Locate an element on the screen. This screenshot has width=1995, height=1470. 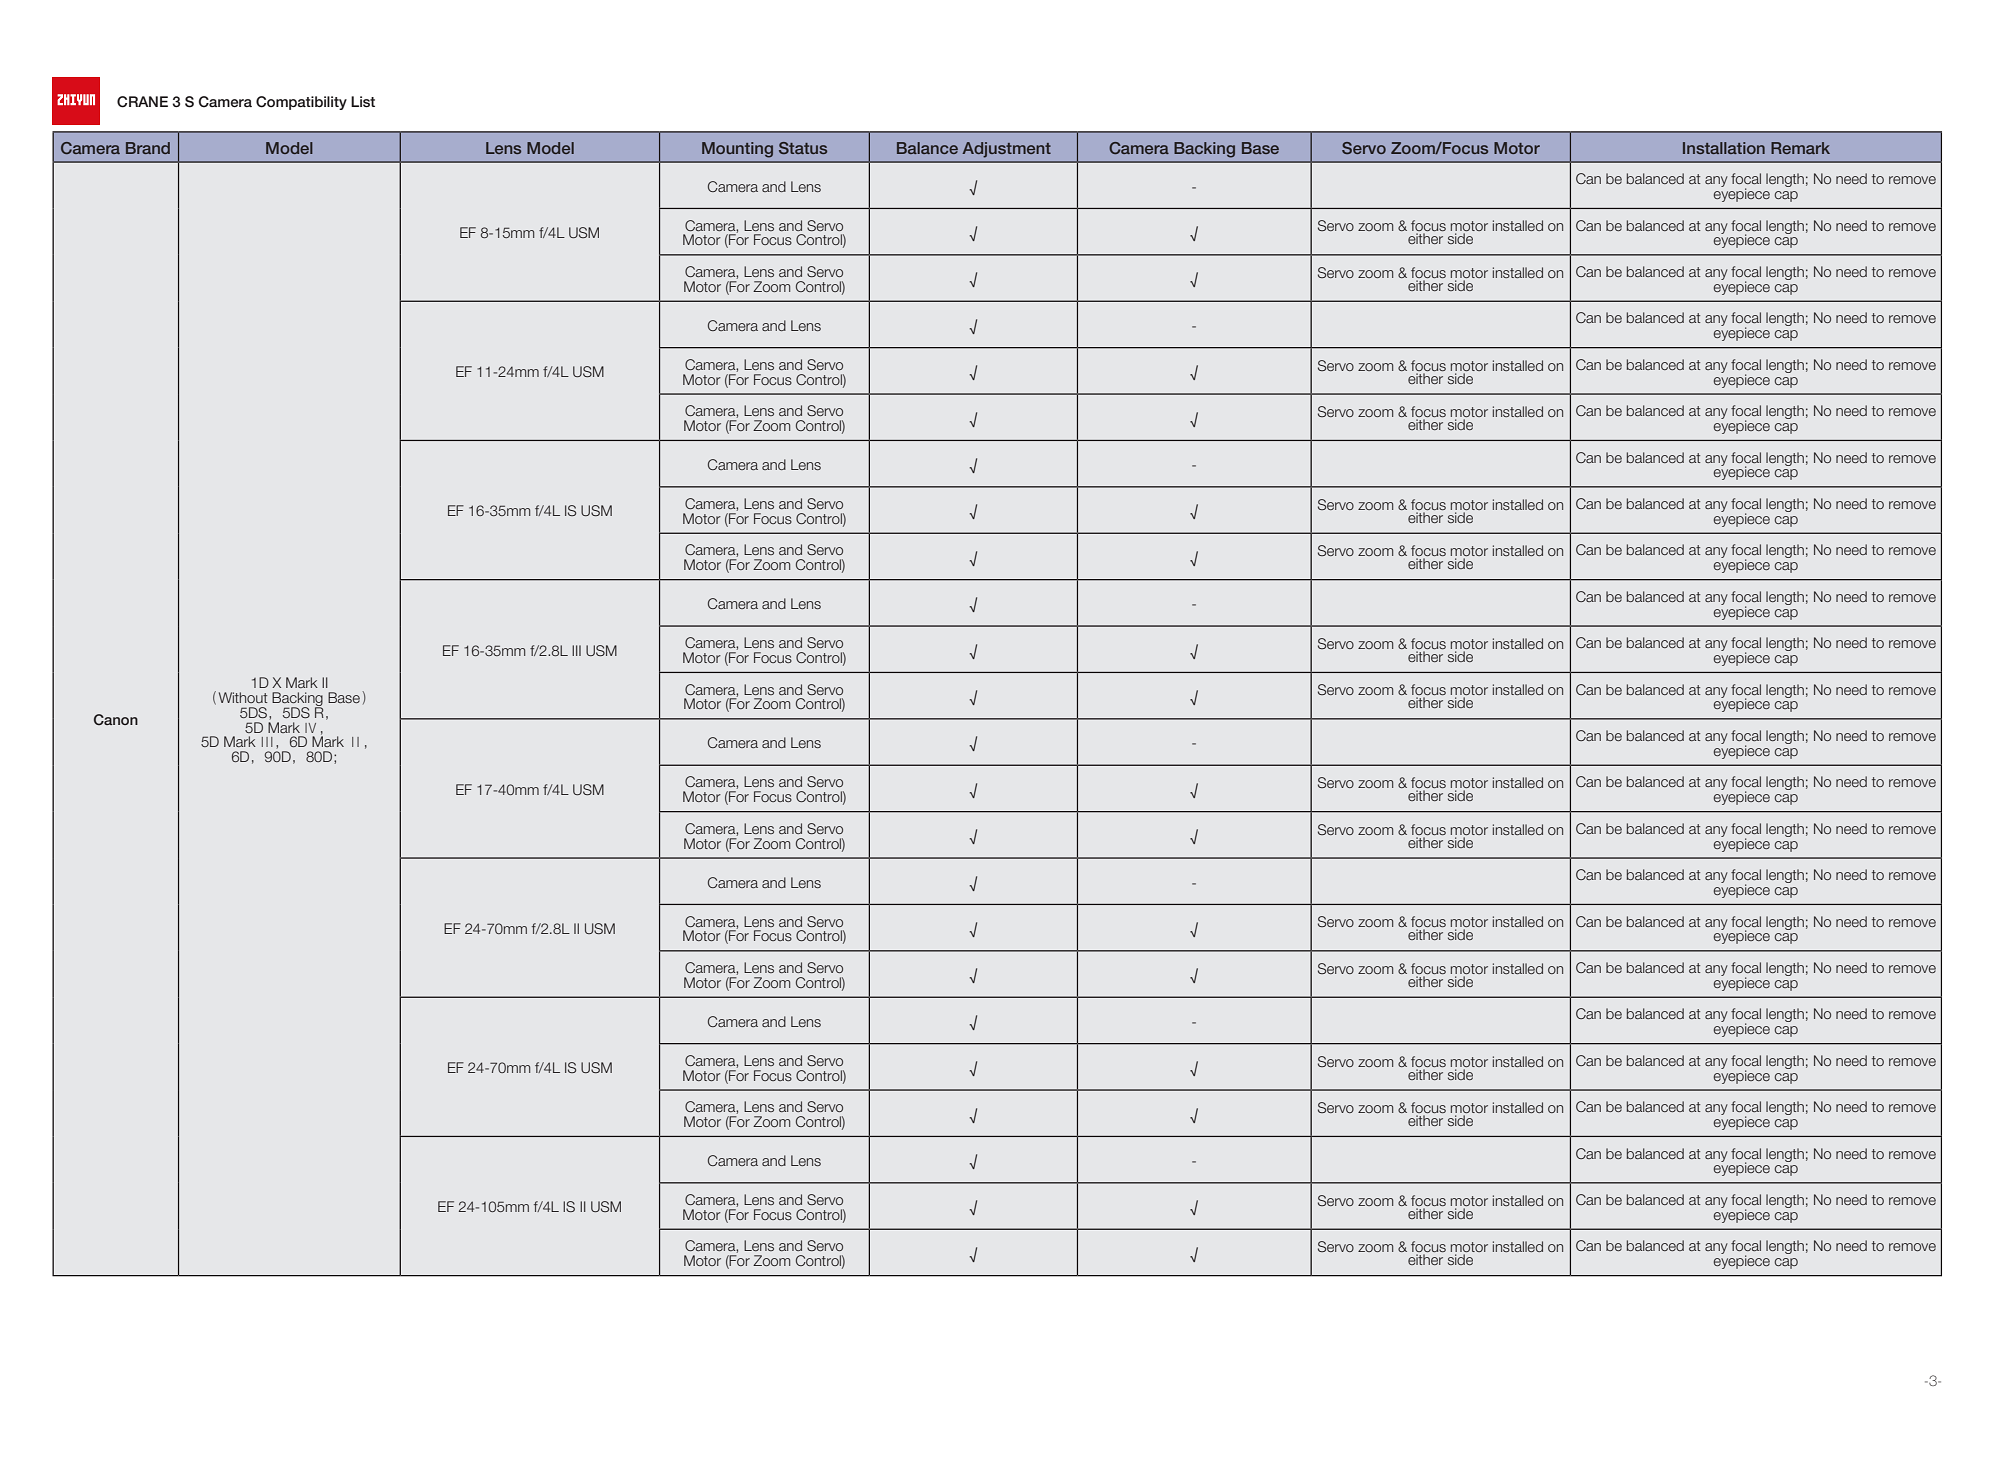
Brand is located at coordinates (148, 148).
